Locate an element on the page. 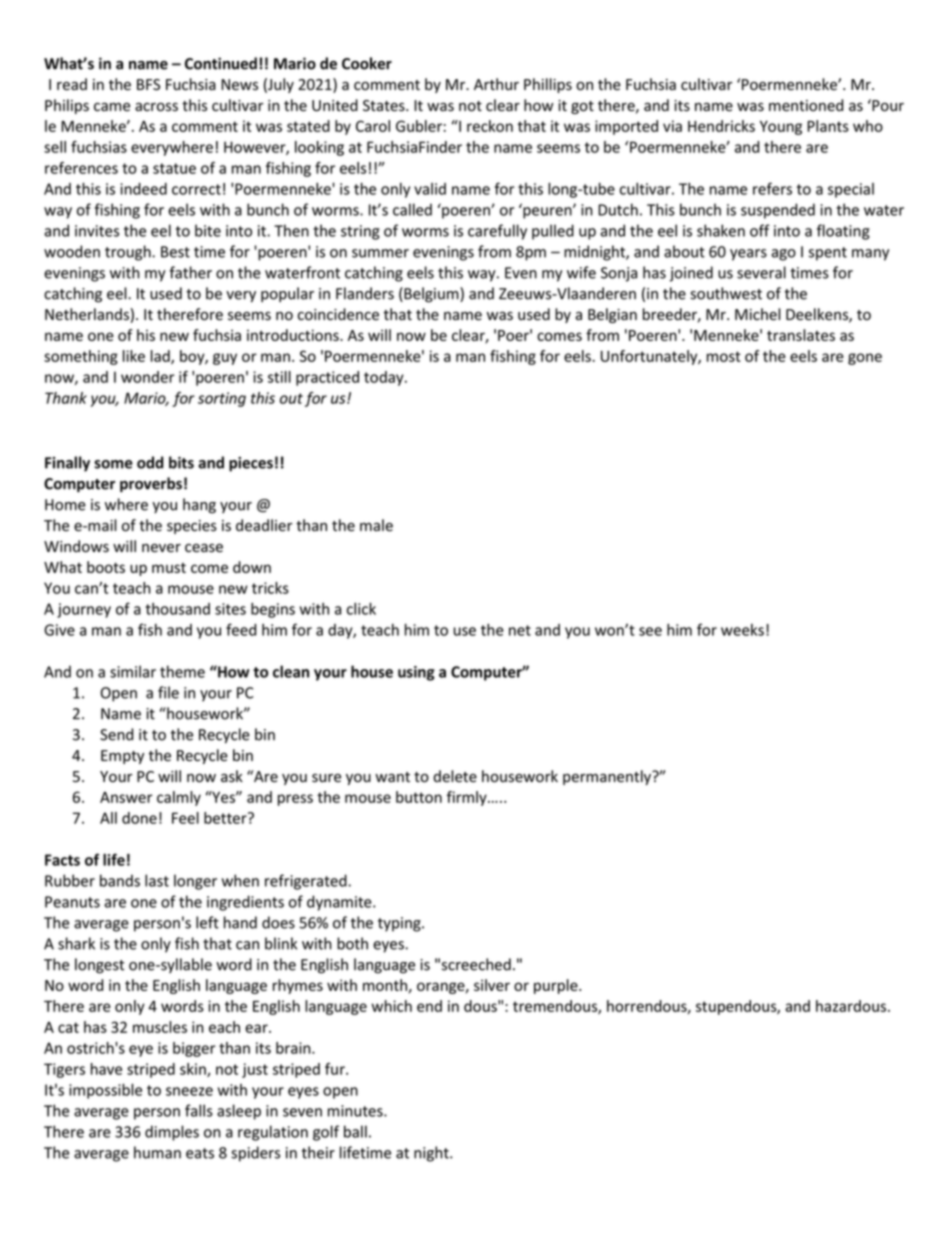 The image size is (952, 1233). dimples is located at coordinates (172, 1133).
